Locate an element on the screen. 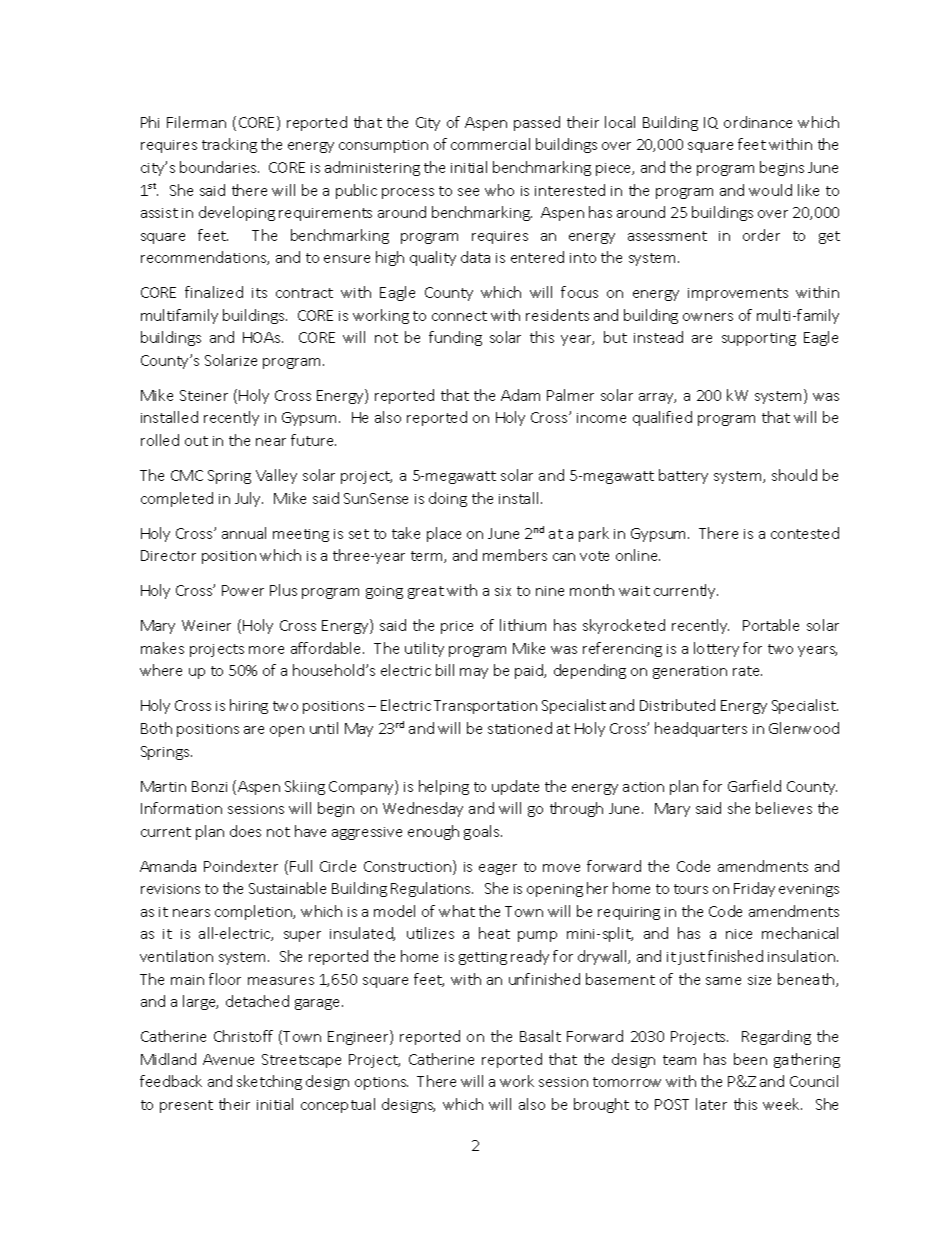 This screenshot has width=952, height=1233. goals is located at coordinates (483, 832).
